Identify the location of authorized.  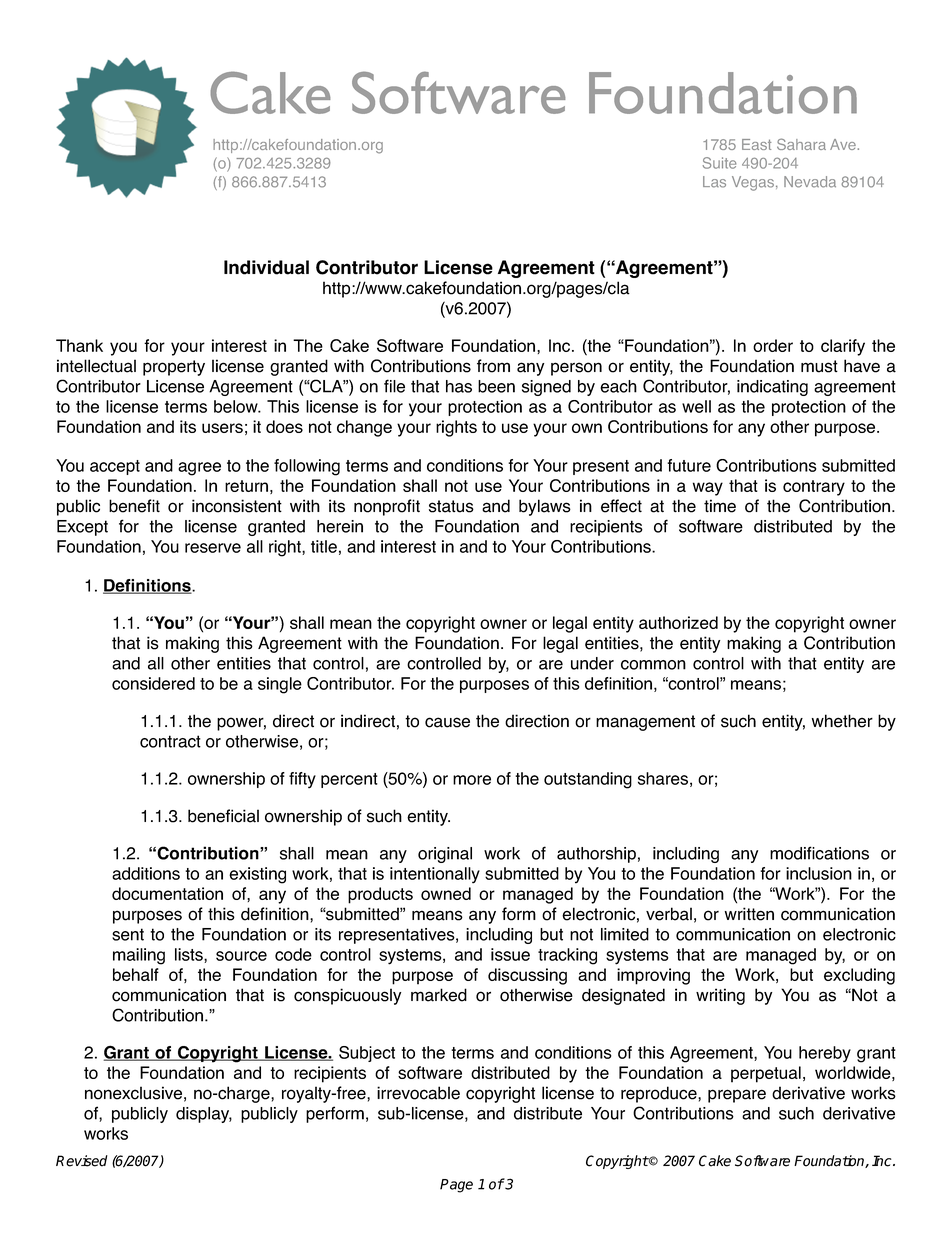
(678, 622).
